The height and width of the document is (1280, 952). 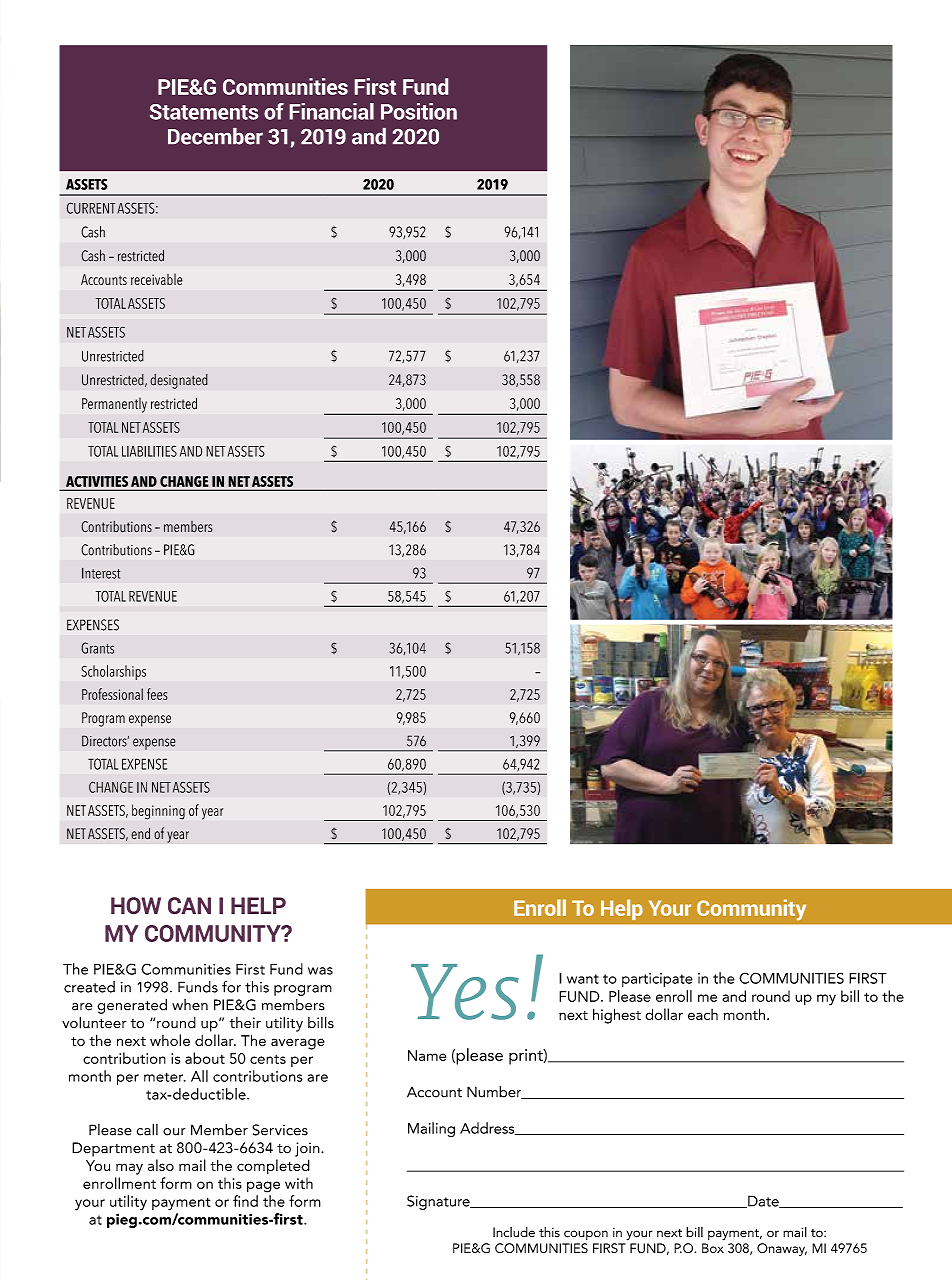 What do you see at coordinates (657, 980) in the document?
I see `participate` at bounding box center [657, 980].
